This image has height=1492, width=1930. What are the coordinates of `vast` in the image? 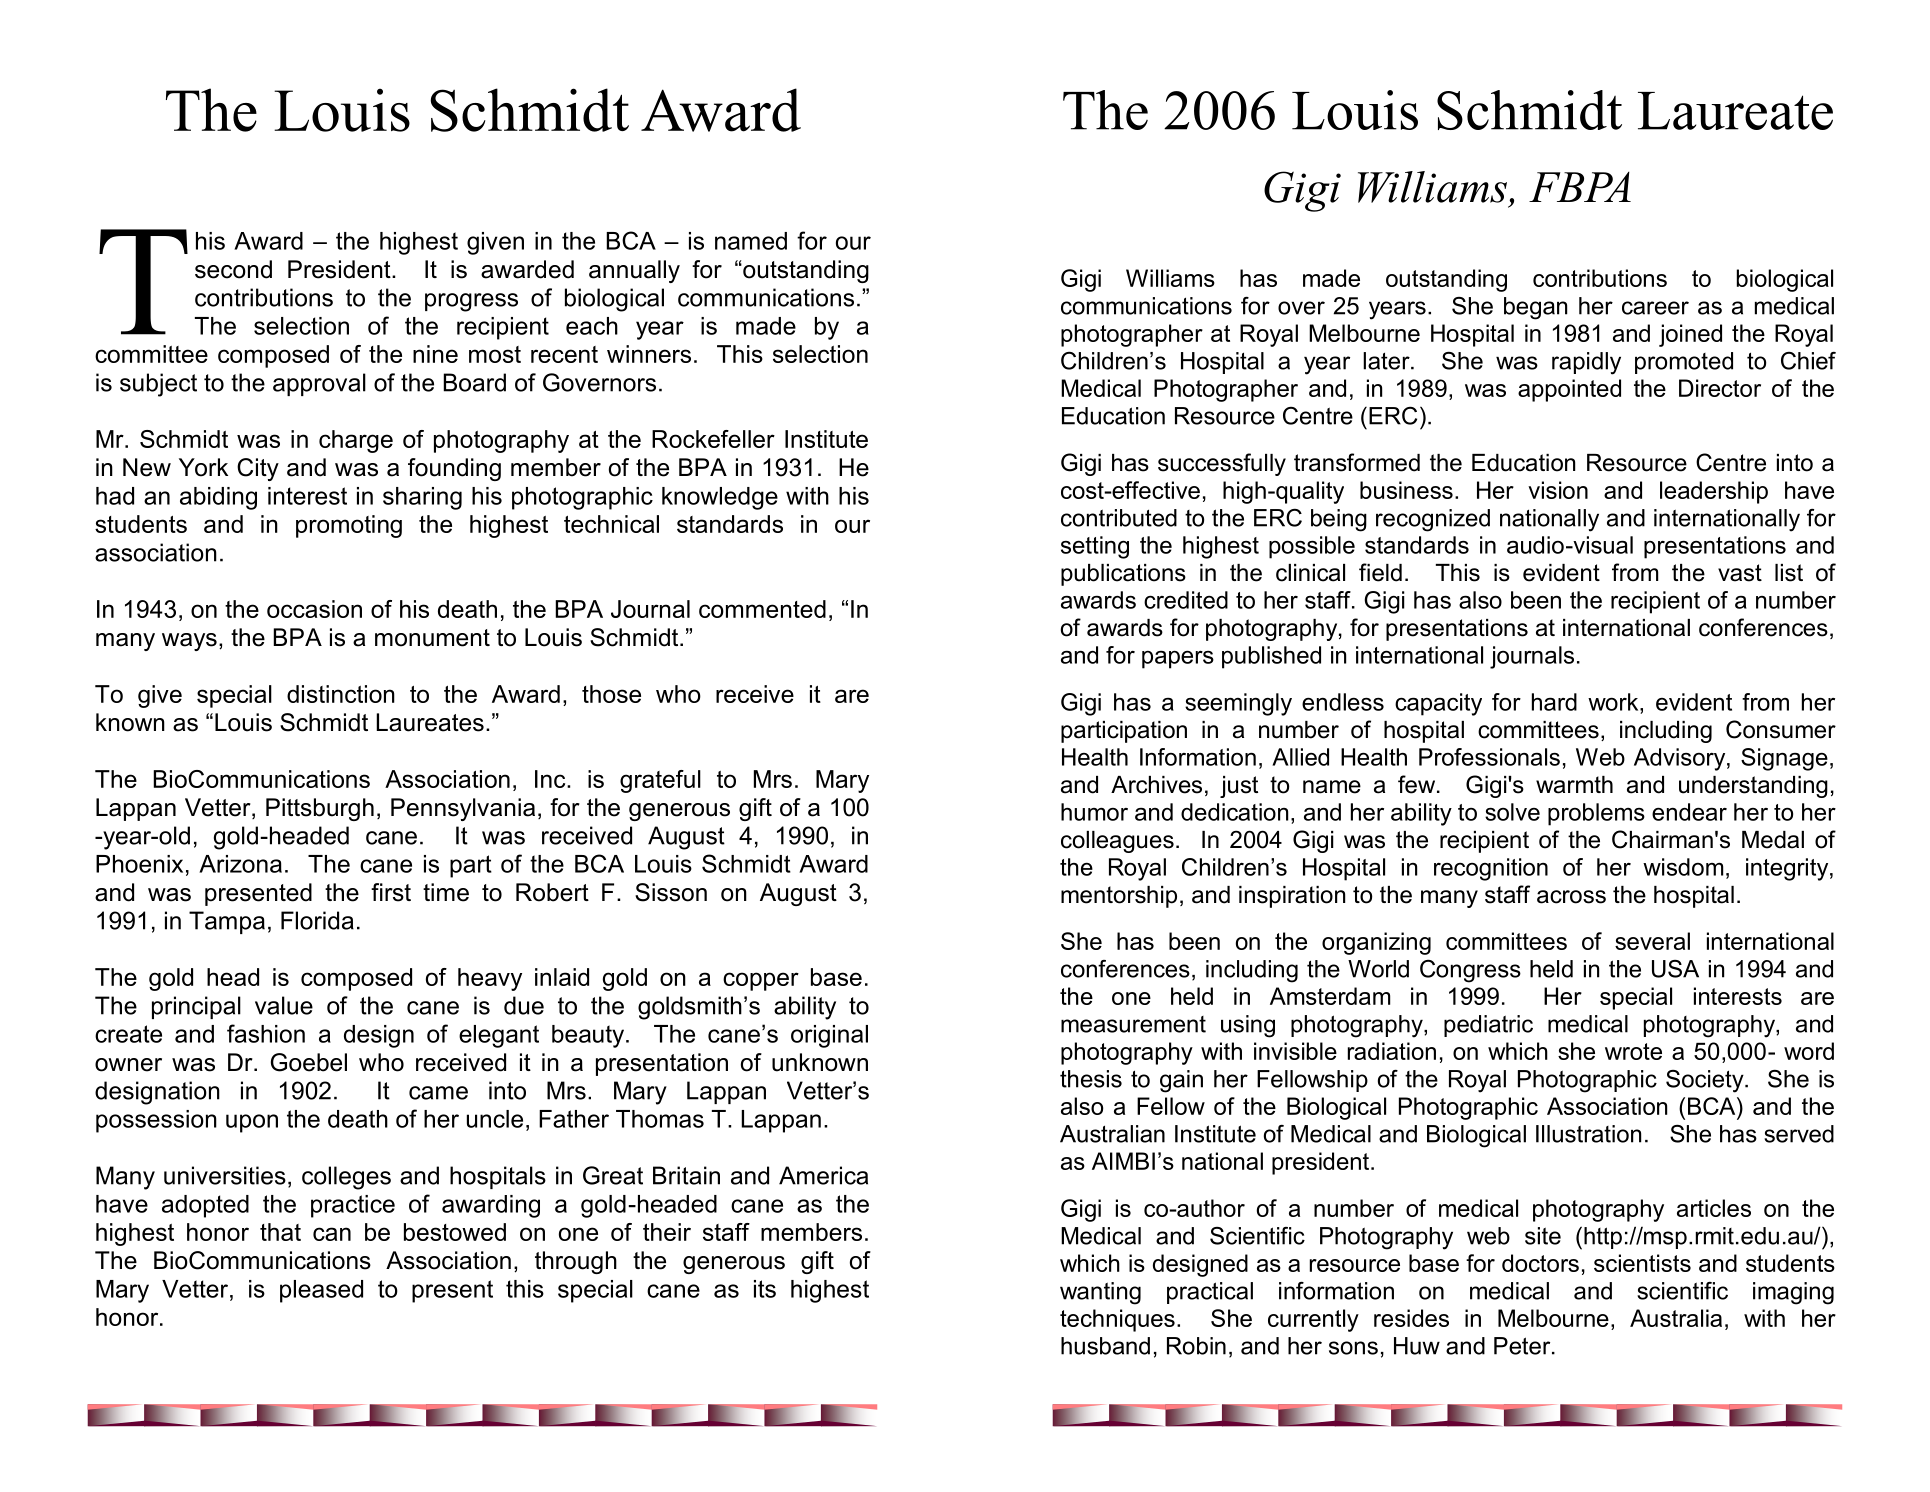 It's located at (1740, 573).
